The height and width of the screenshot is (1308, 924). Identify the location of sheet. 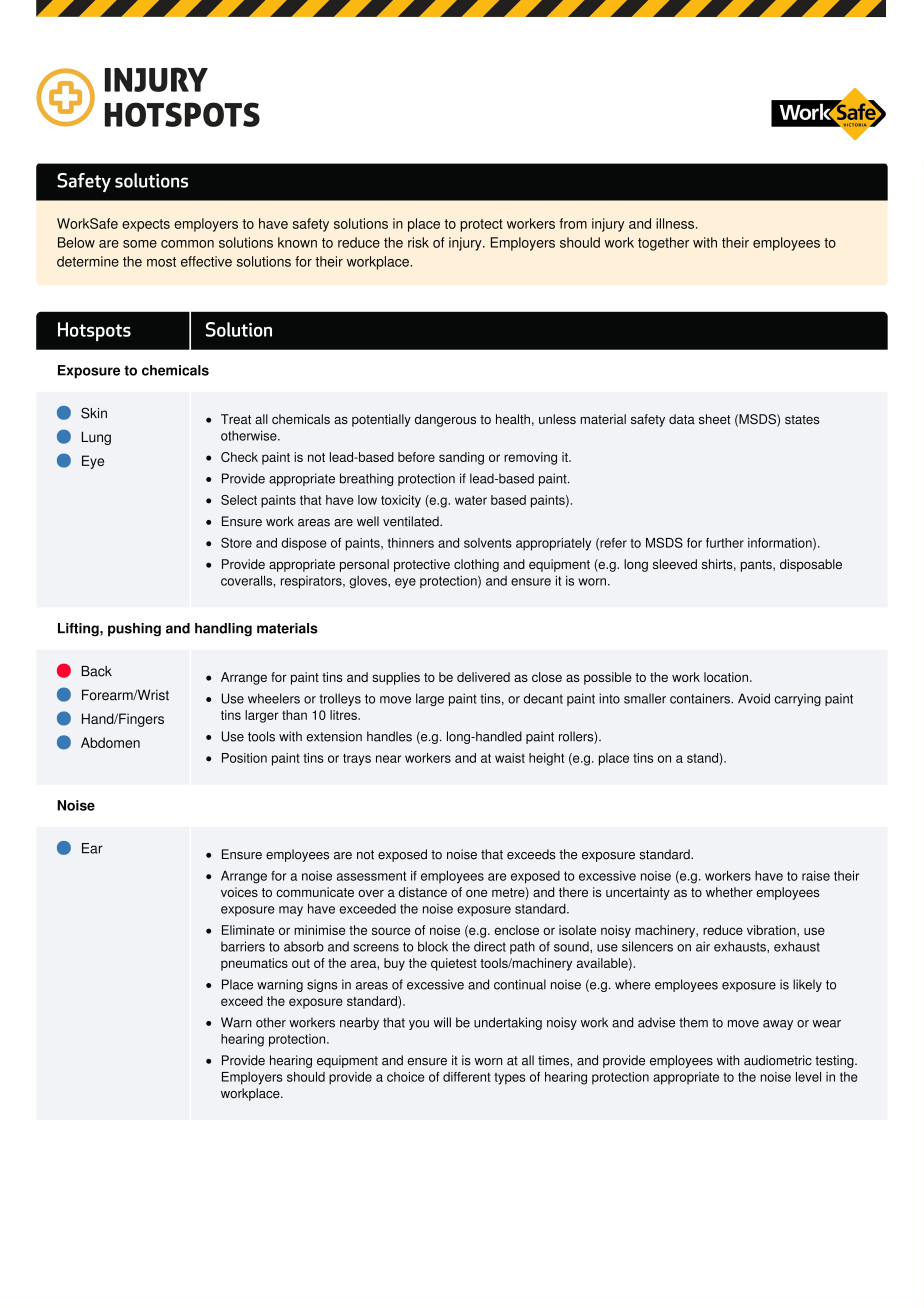
(715, 419).
